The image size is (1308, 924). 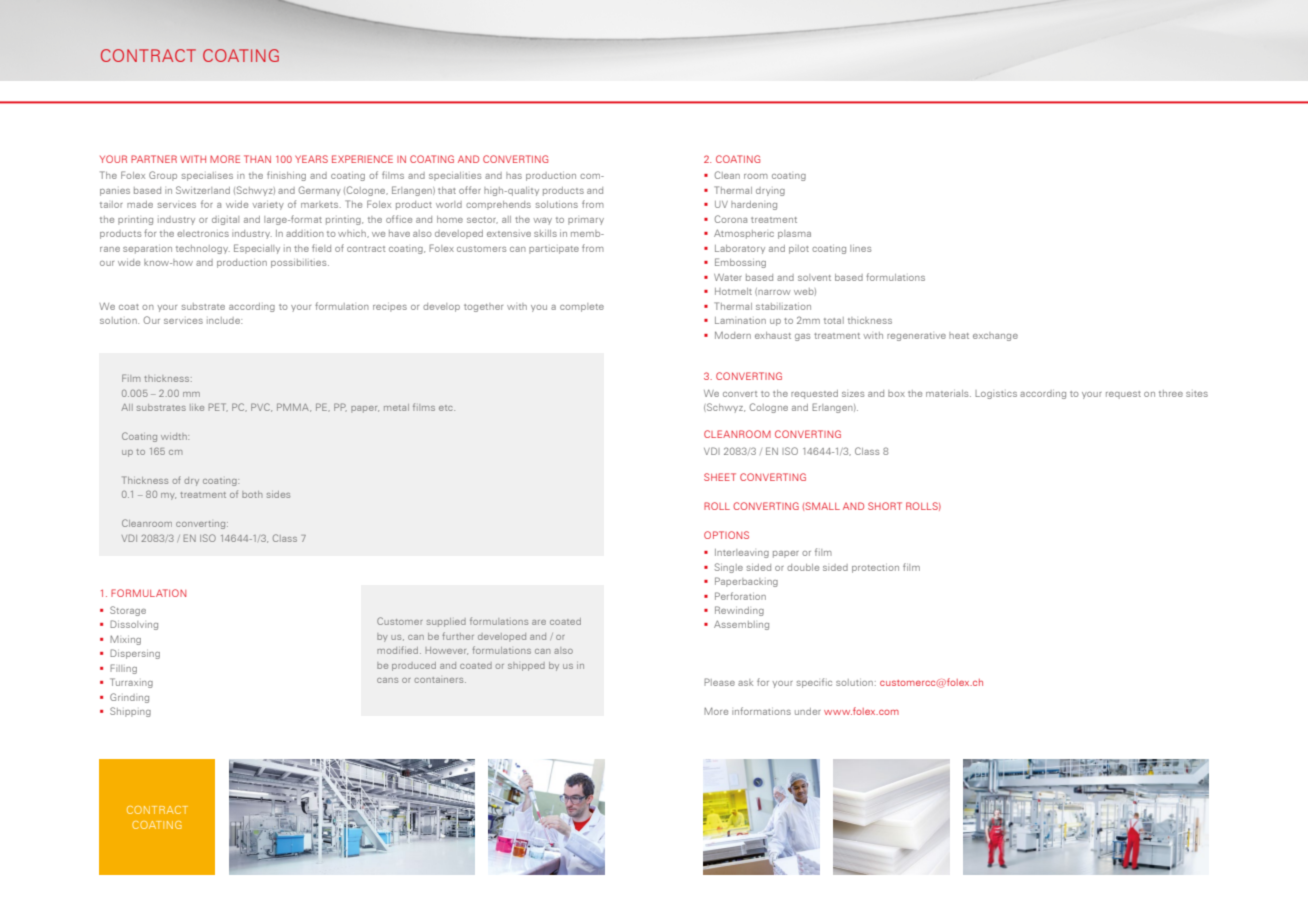 What do you see at coordinates (390, 308) in the document?
I see `recipes` at bounding box center [390, 308].
